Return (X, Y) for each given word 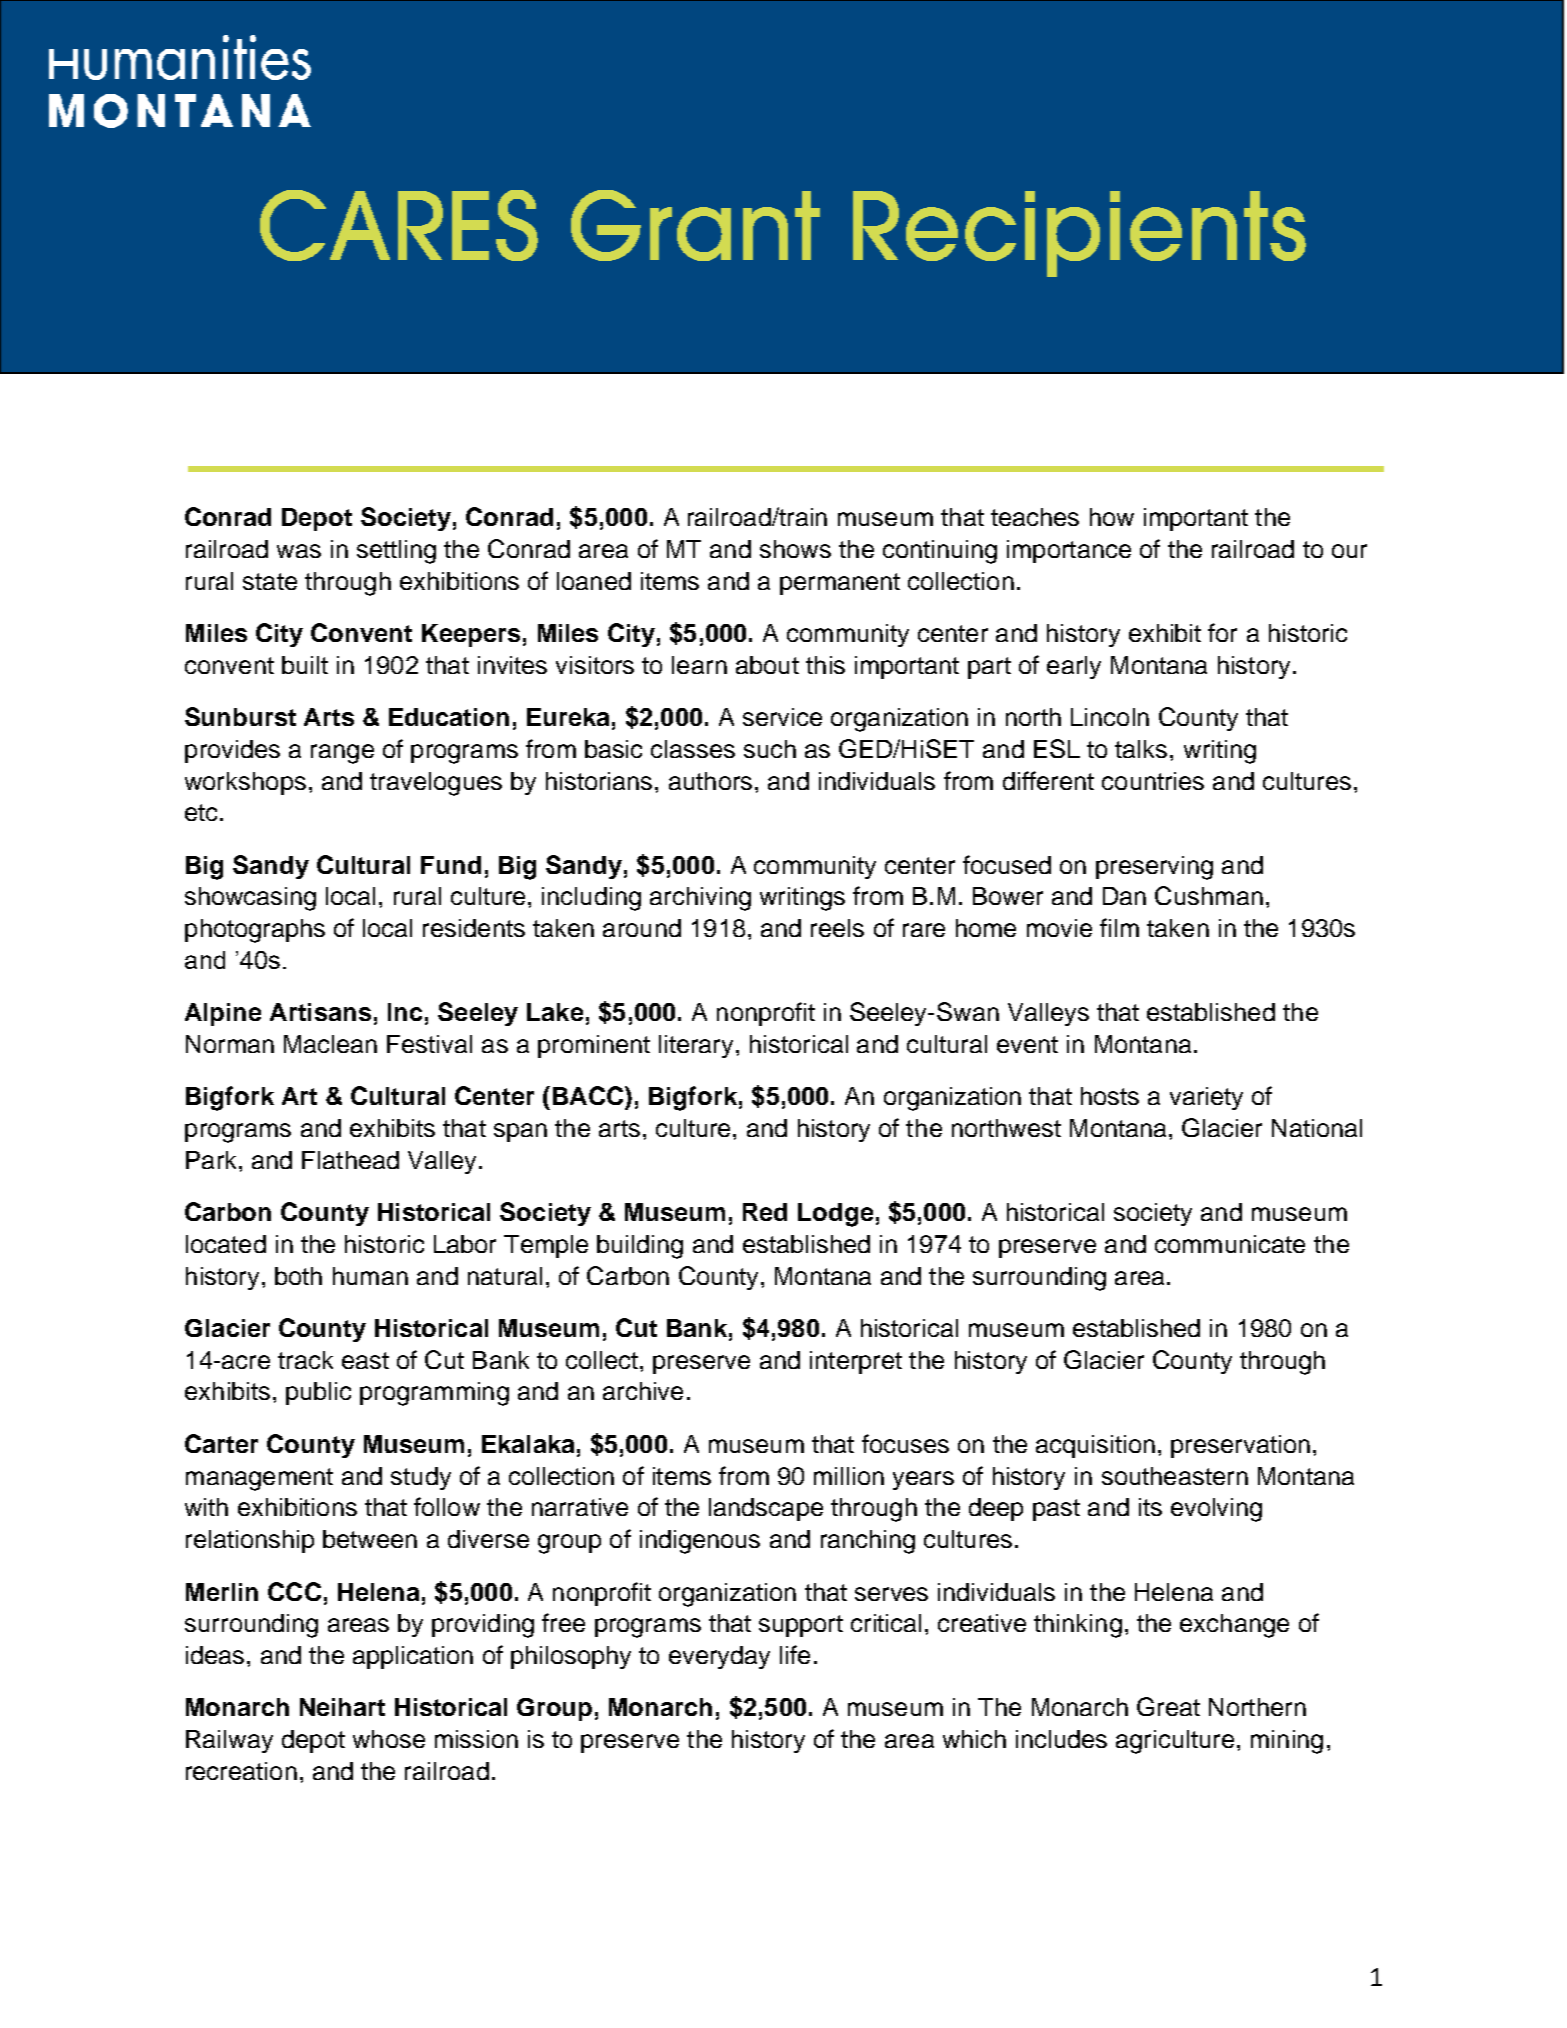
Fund (451, 865)
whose (389, 1739)
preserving (1154, 868)
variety (1206, 1098)
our (1349, 551)
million (849, 1476)
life (795, 1654)
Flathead (350, 1160)
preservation (1240, 1446)
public (318, 1393)
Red (765, 1212)
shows (795, 549)
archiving (700, 899)
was (299, 551)
